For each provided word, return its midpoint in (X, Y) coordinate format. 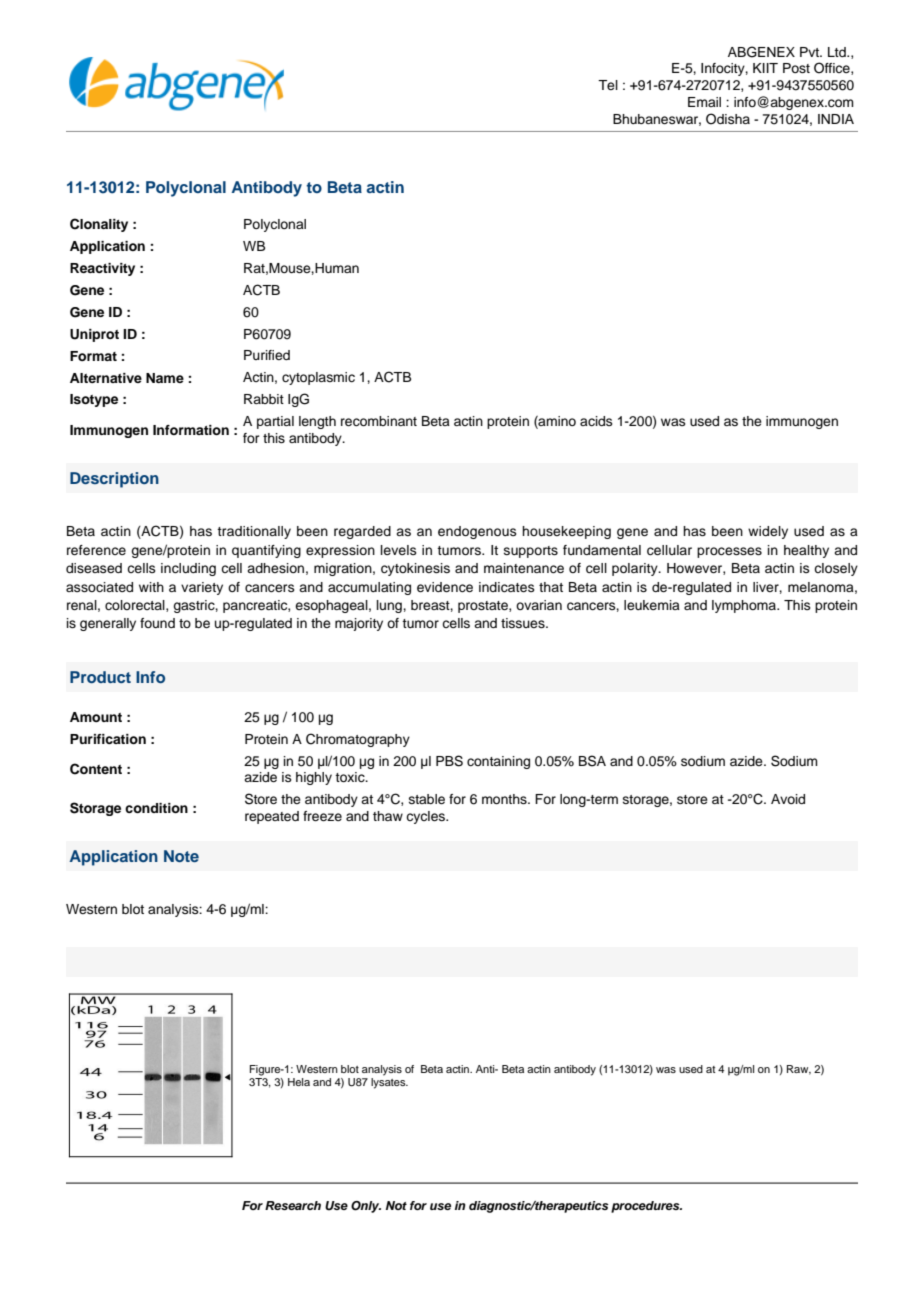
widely (768, 532)
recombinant (379, 421)
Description (114, 480)
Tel (608, 85)
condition (156, 808)
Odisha (728, 119)
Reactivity (102, 269)
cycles (426, 817)
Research (293, 1205)
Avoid (788, 799)
